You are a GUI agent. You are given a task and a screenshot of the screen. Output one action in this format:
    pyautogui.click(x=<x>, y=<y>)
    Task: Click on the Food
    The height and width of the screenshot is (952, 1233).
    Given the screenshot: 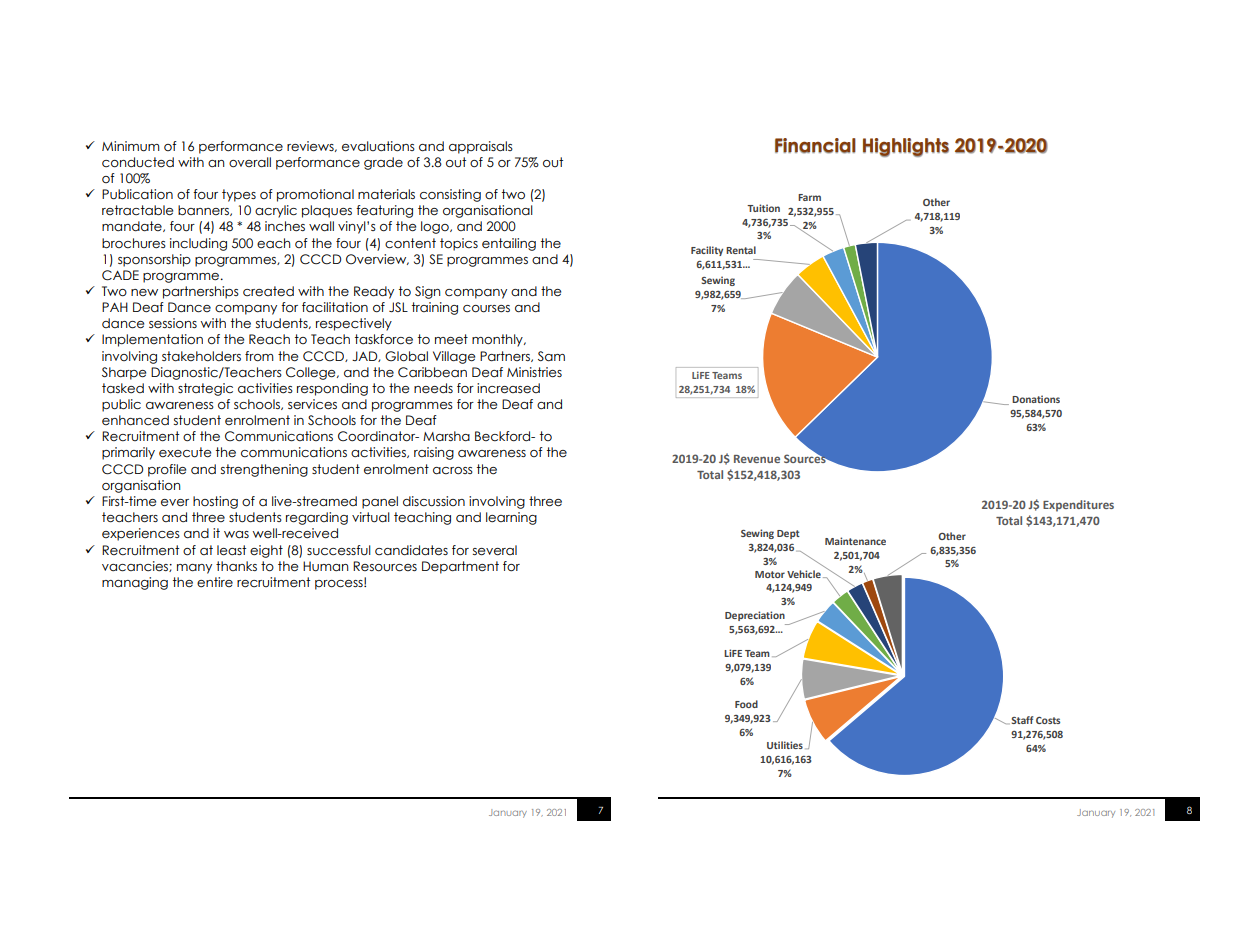 What is the action you would take?
    pyautogui.click(x=746, y=704)
